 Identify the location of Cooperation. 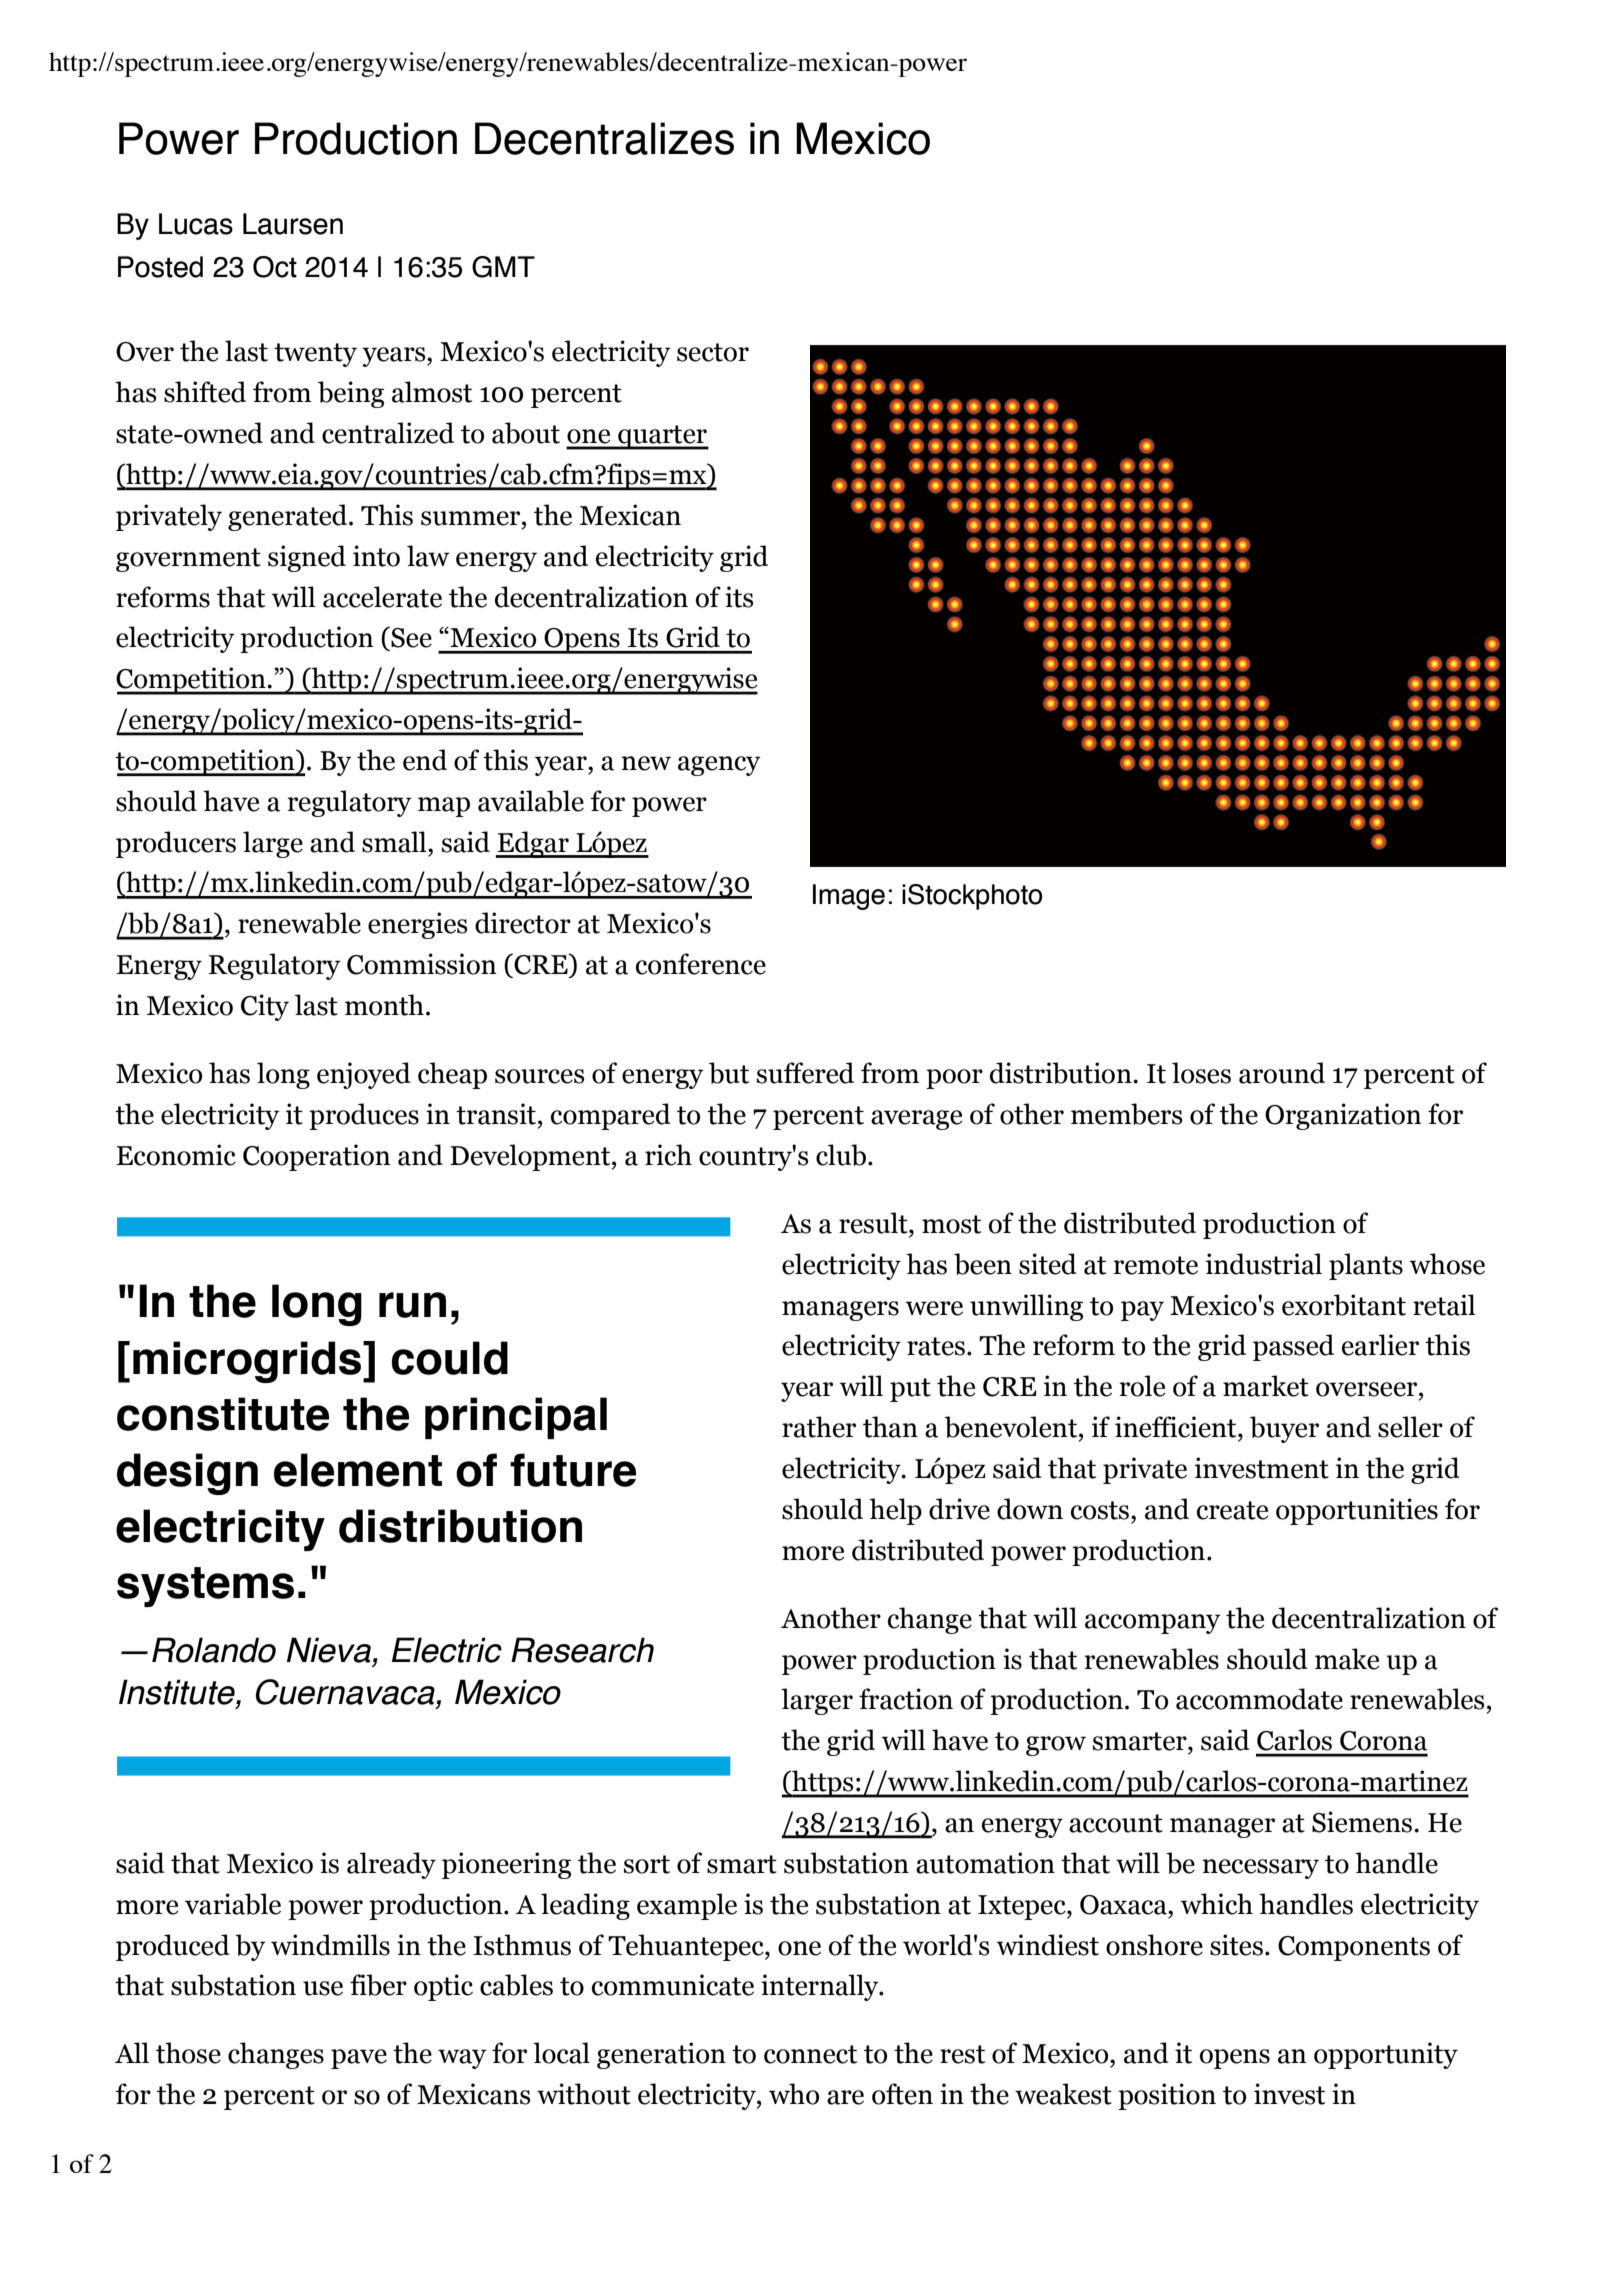
(316, 1157).
